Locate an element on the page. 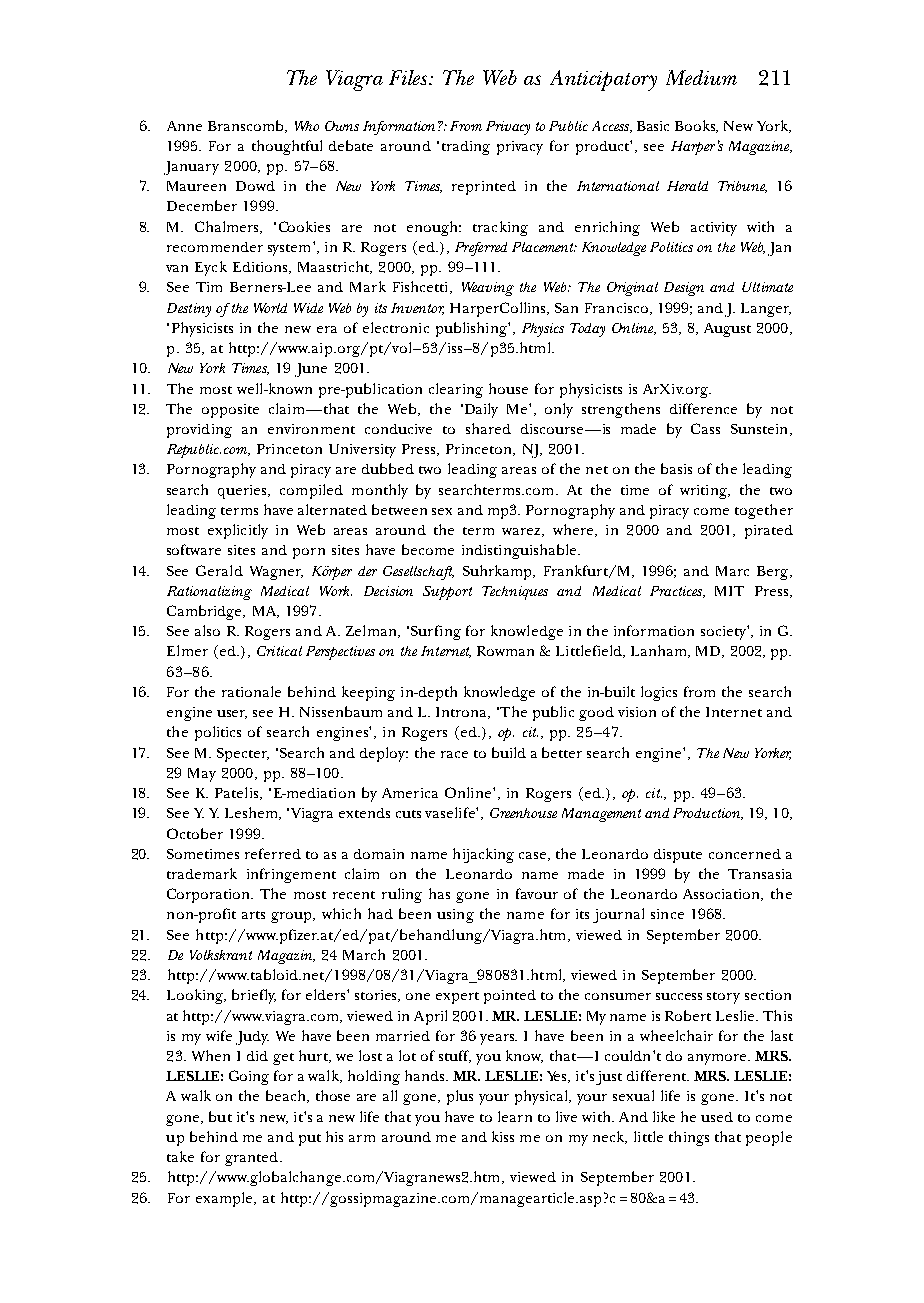 The height and width of the document is (1303, 924). granted is located at coordinates (253, 1159).
